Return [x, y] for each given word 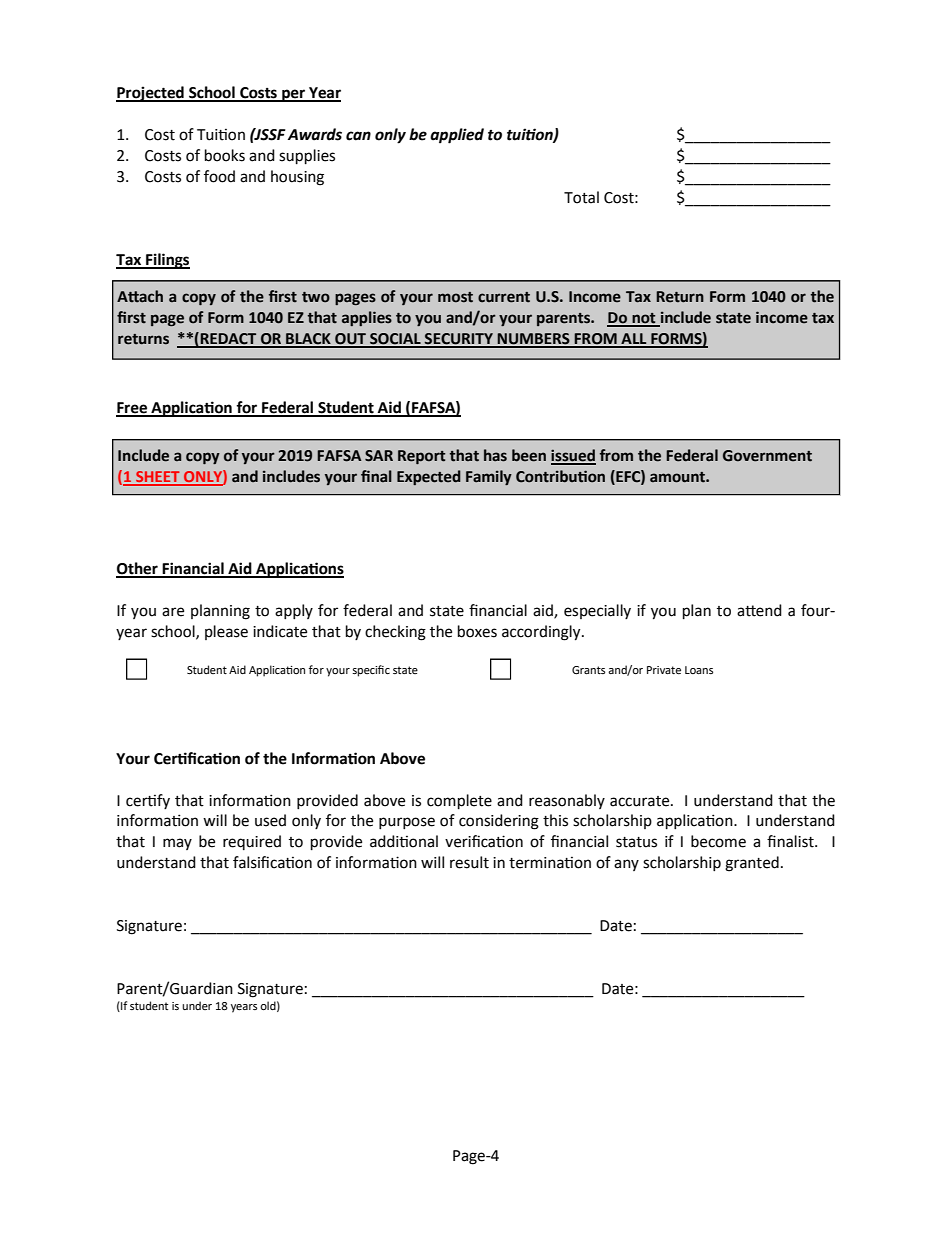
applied [457, 136]
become [718, 841]
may [177, 844]
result [469, 862]
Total [581, 197]
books [225, 155]
